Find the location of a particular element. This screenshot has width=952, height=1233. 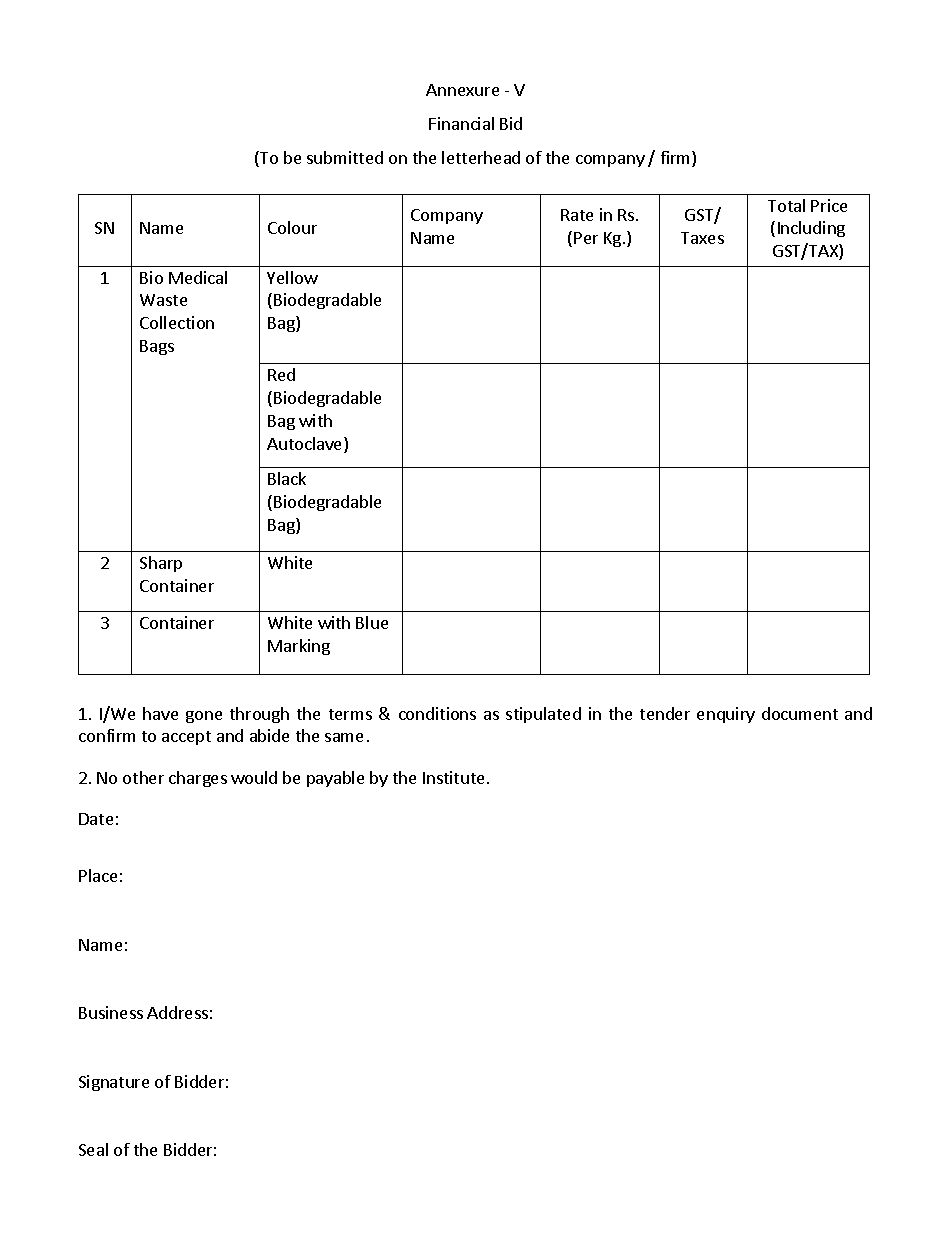

Colour is located at coordinates (292, 227).
